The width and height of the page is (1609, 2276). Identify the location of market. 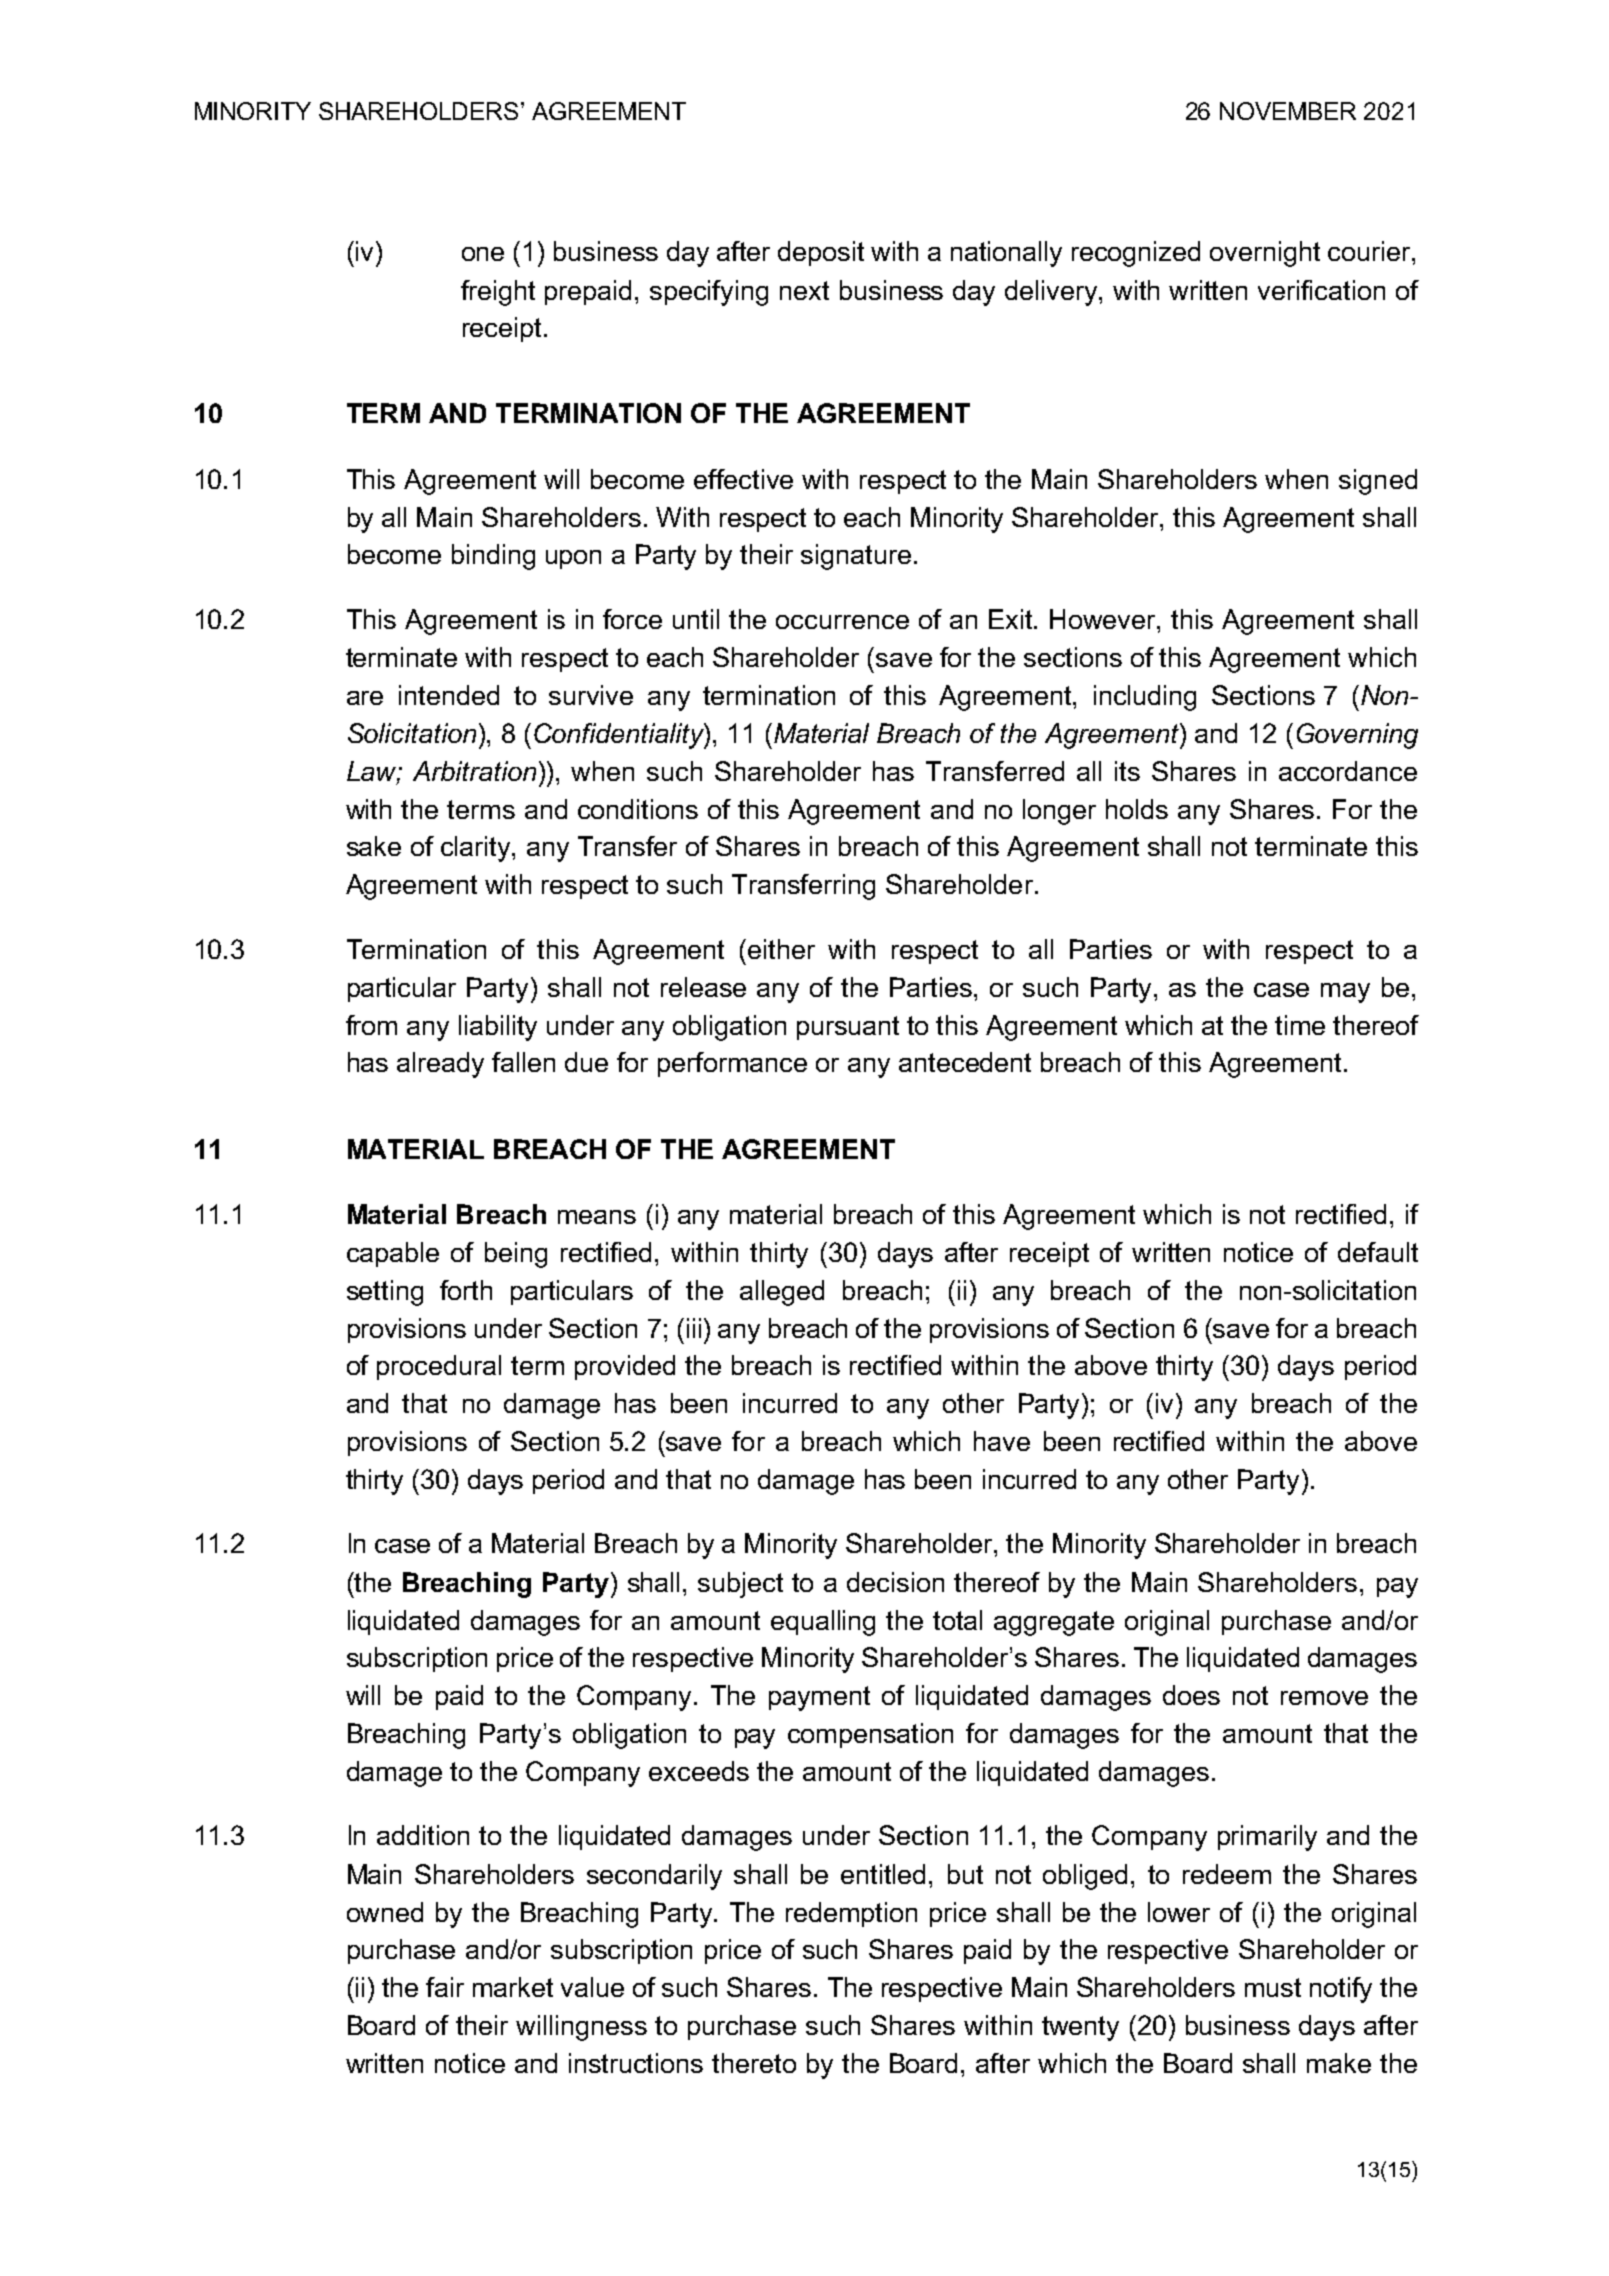
(513, 1987).
